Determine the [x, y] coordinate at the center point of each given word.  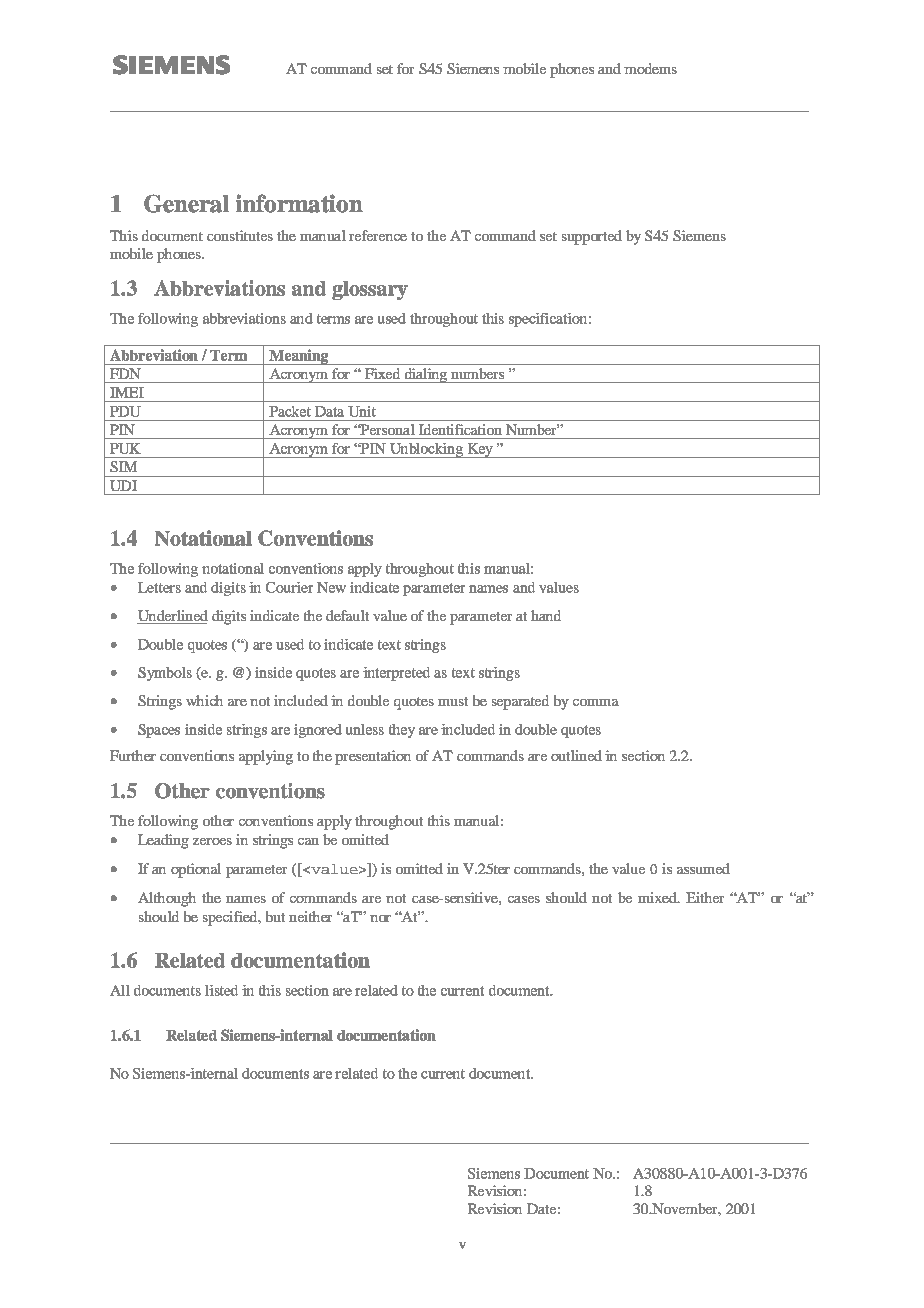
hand [546, 615]
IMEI [127, 392]
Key [480, 450]
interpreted [396, 674]
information [299, 203]
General [186, 203]
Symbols [165, 674]
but [275, 916]
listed [221, 990]
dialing [426, 375]
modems [650, 68]
